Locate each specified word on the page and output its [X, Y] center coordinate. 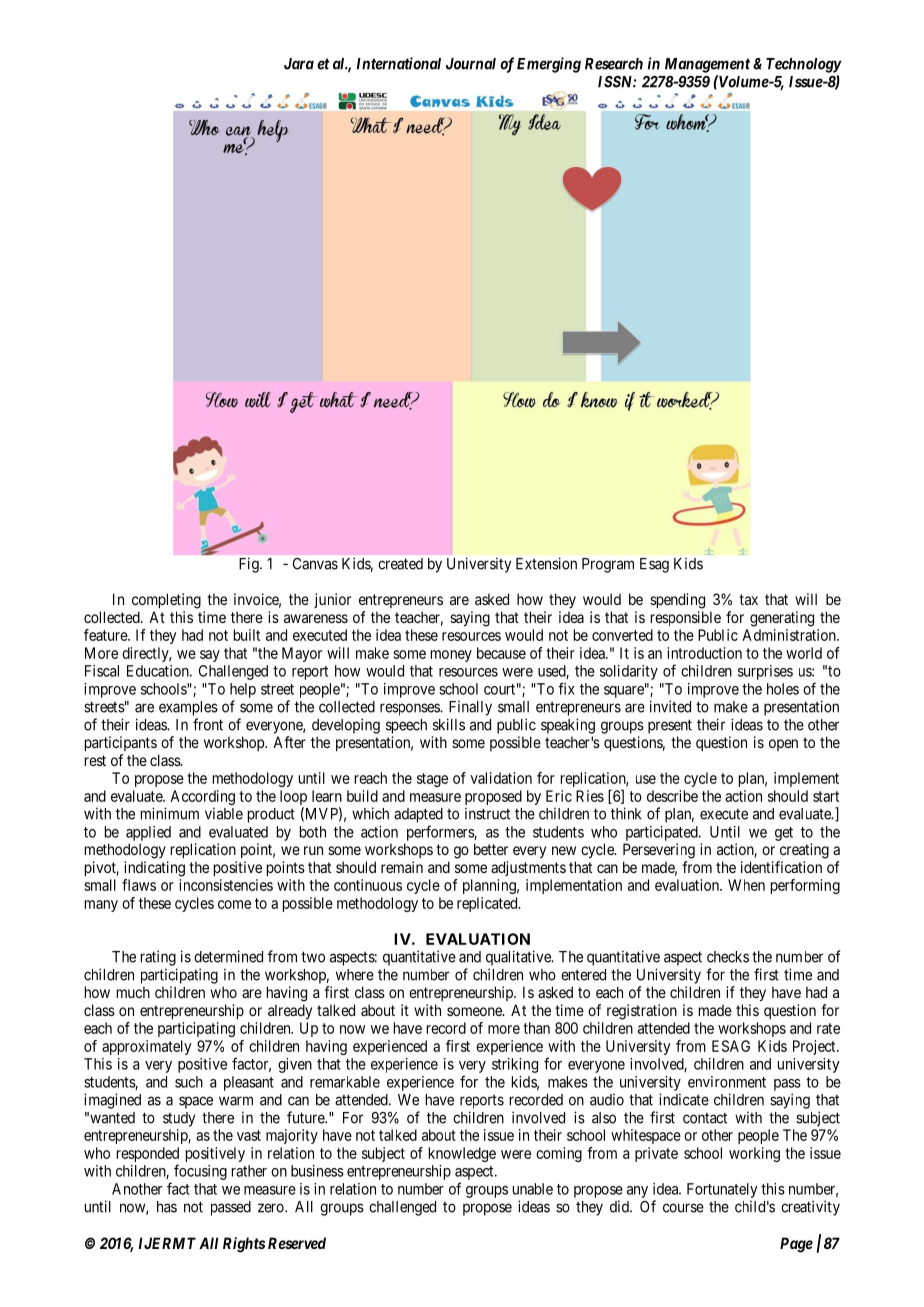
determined [228, 956]
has [167, 1207]
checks [728, 957]
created [400, 564]
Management [707, 65]
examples [188, 708]
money [451, 656]
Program [608, 565]
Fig [250, 565]
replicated [488, 904]
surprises [765, 672]
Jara [299, 64]
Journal [471, 64]
